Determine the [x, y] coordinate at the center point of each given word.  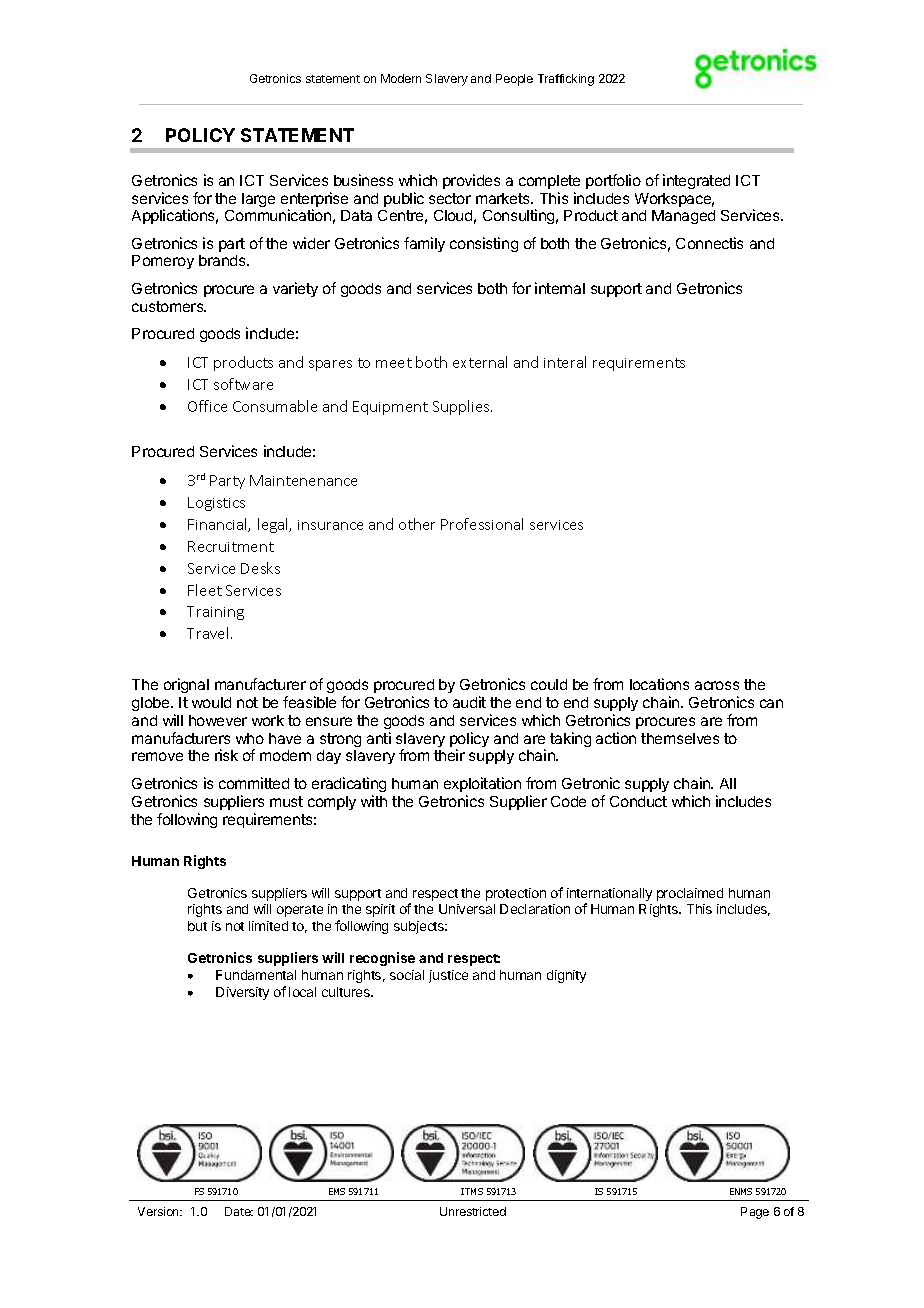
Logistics [216, 504]
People [514, 80]
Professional [482, 524]
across [717, 685]
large [258, 200]
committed [254, 783]
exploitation [482, 784]
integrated [696, 181]
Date [239, 1211]
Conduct [638, 801]
